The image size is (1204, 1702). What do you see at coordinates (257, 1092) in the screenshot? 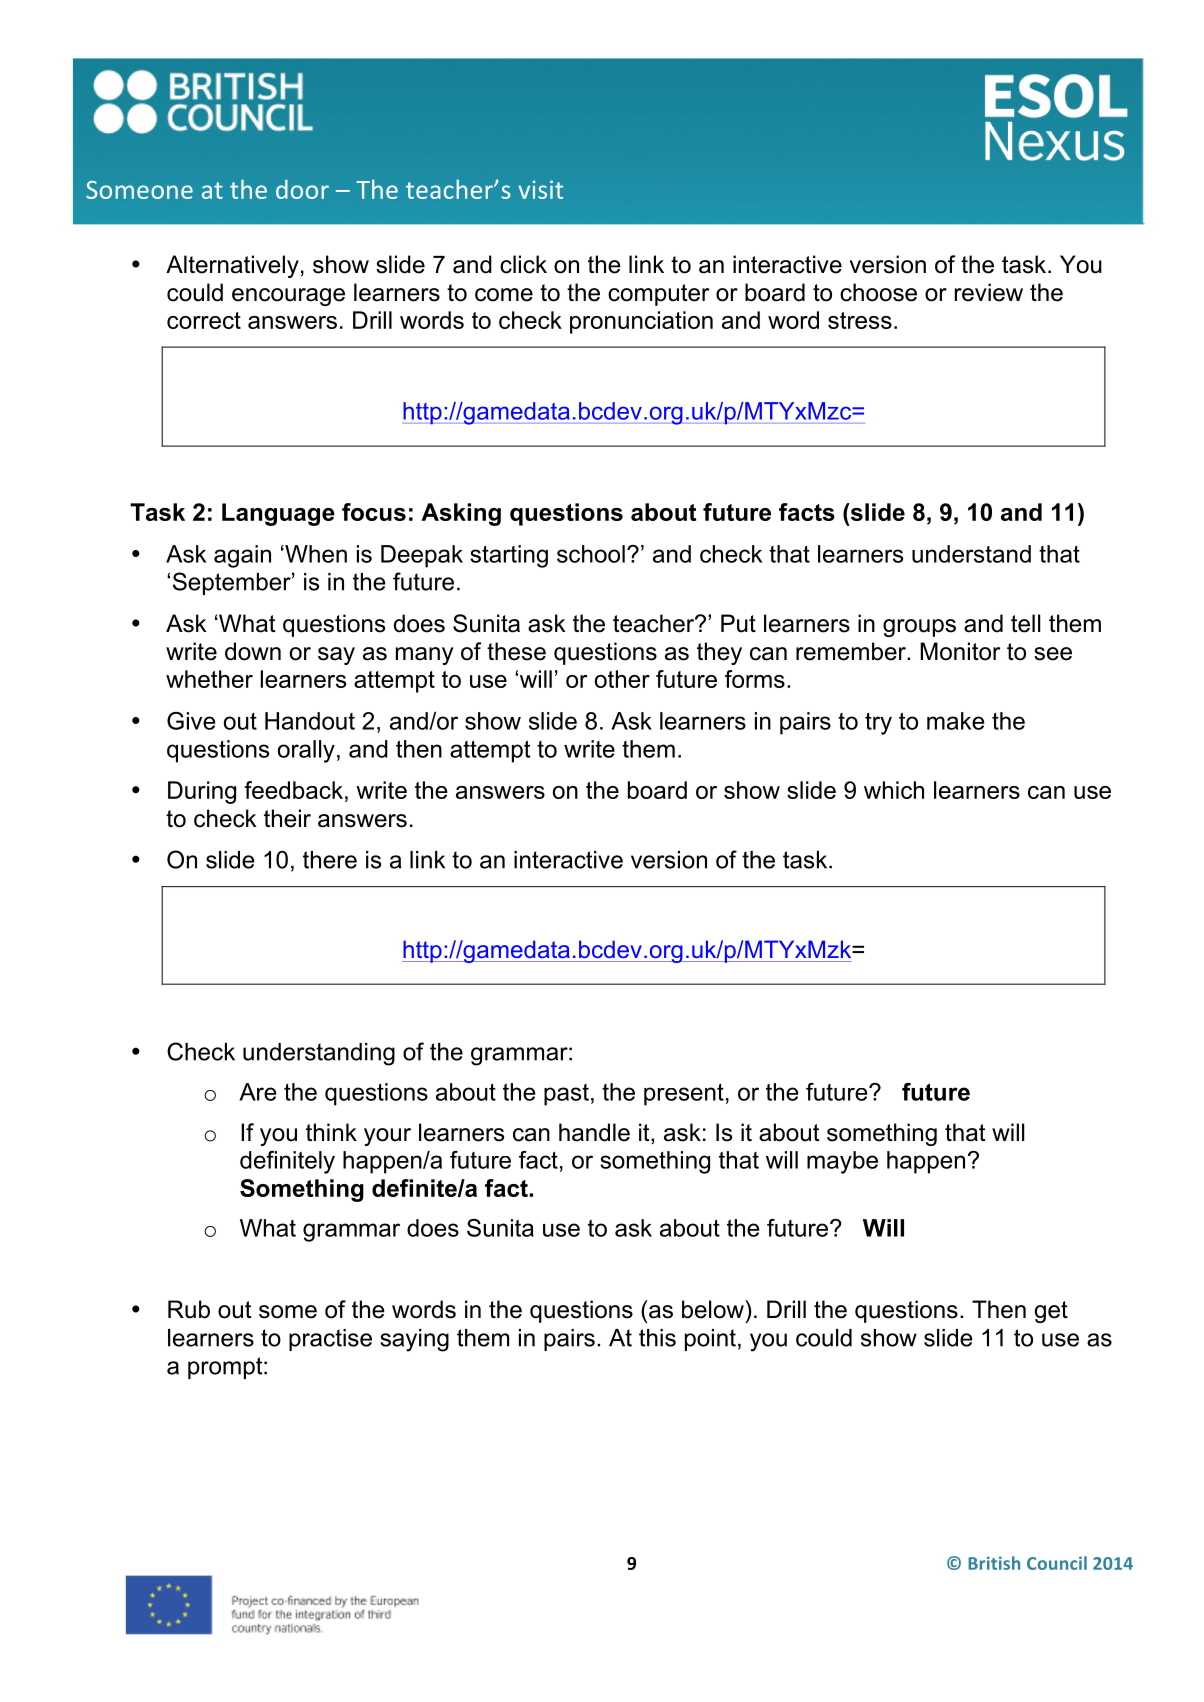
I see `Are` at bounding box center [257, 1092].
